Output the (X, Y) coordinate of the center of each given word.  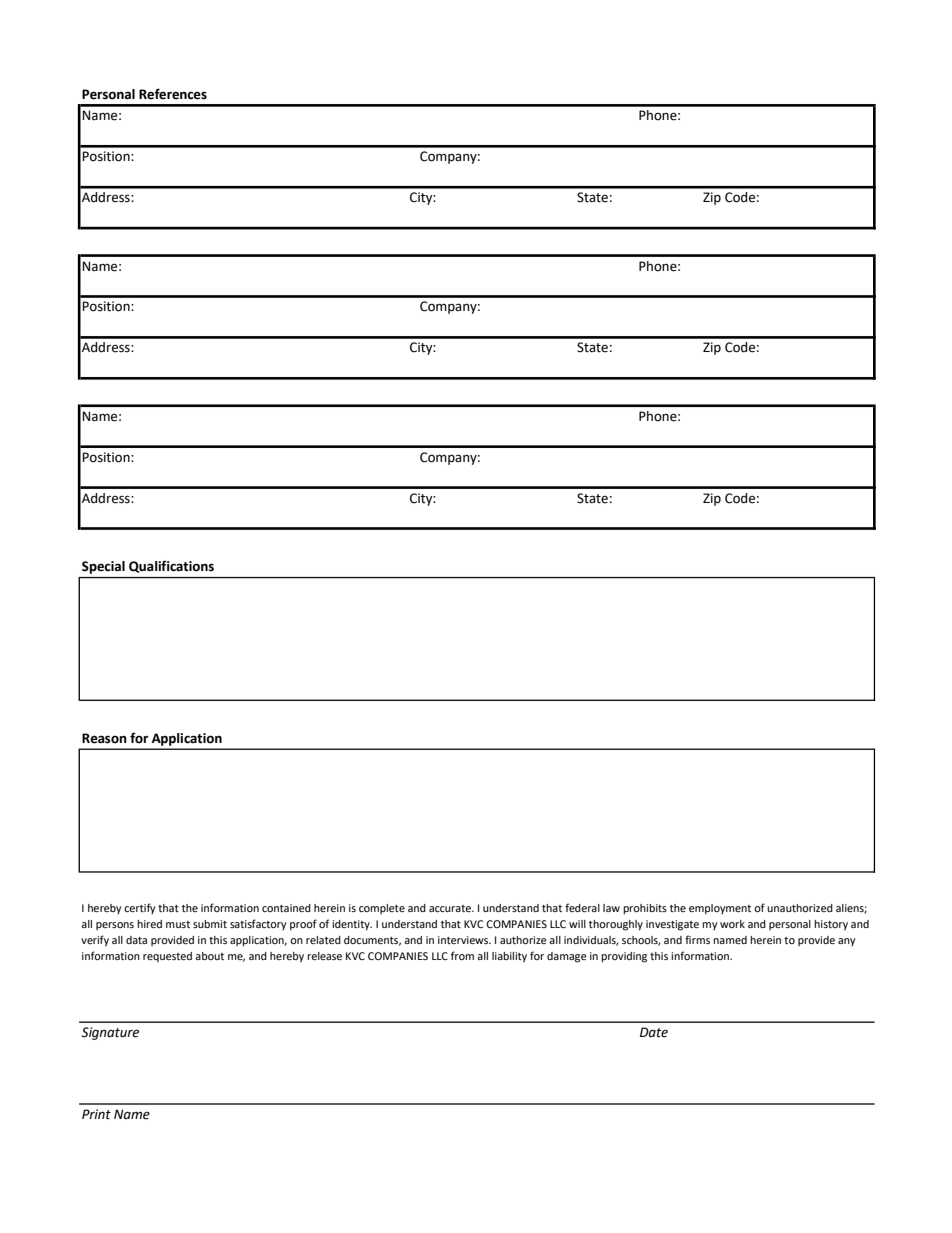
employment (720, 909)
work (732, 924)
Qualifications (171, 566)
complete (382, 909)
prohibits (645, 909)
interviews (464, 940)
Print (96, 1114)
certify (140, 908)
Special (103, 567)
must (178, 924)
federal (582, 907)
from (462, 955)
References (173, 94)
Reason (104, 738)
